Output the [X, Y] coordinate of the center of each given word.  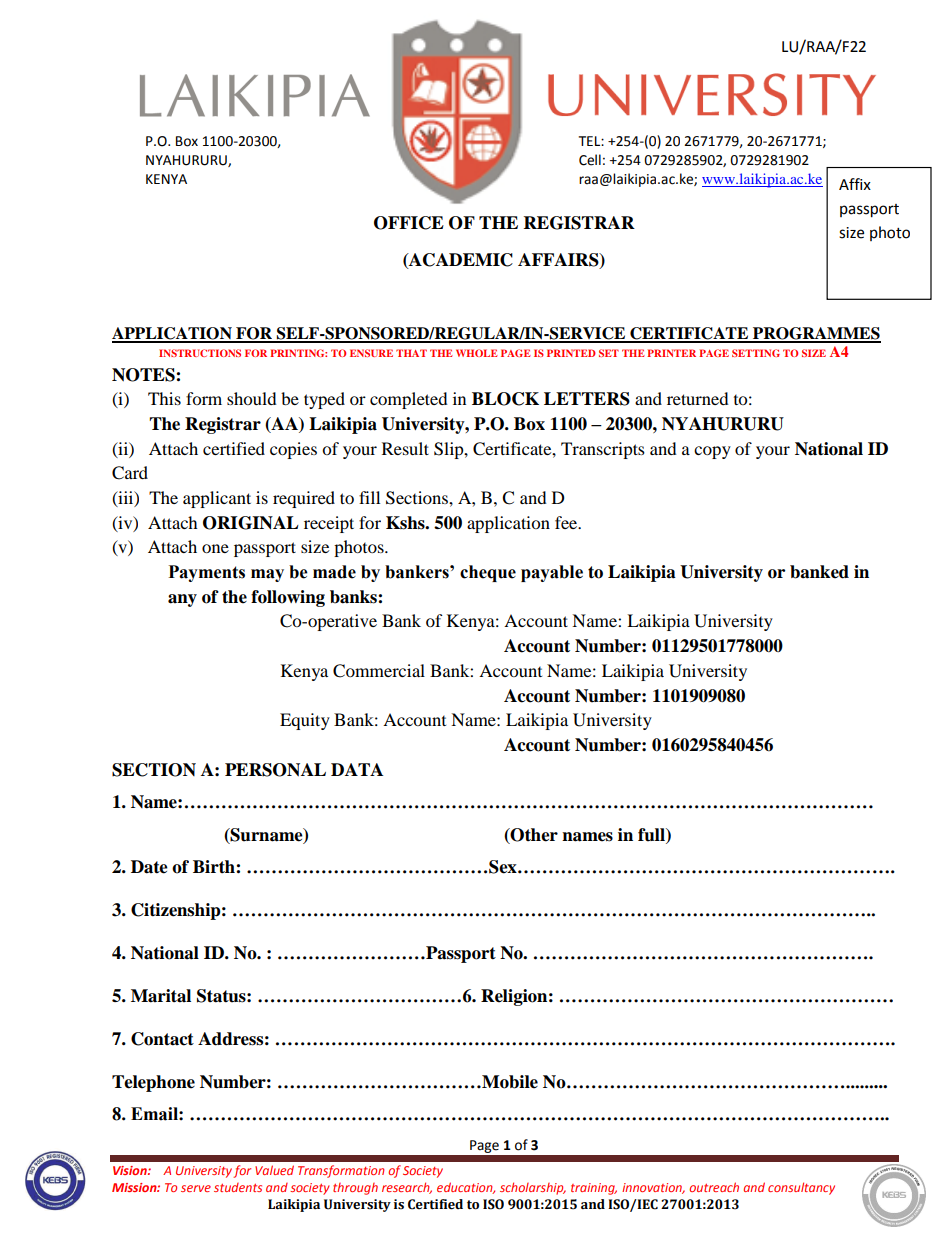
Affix [855, 184]
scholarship [533, 1188]
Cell [590, 160]
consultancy [801, 1188]
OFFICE [409, 223]
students [238, 1187]
